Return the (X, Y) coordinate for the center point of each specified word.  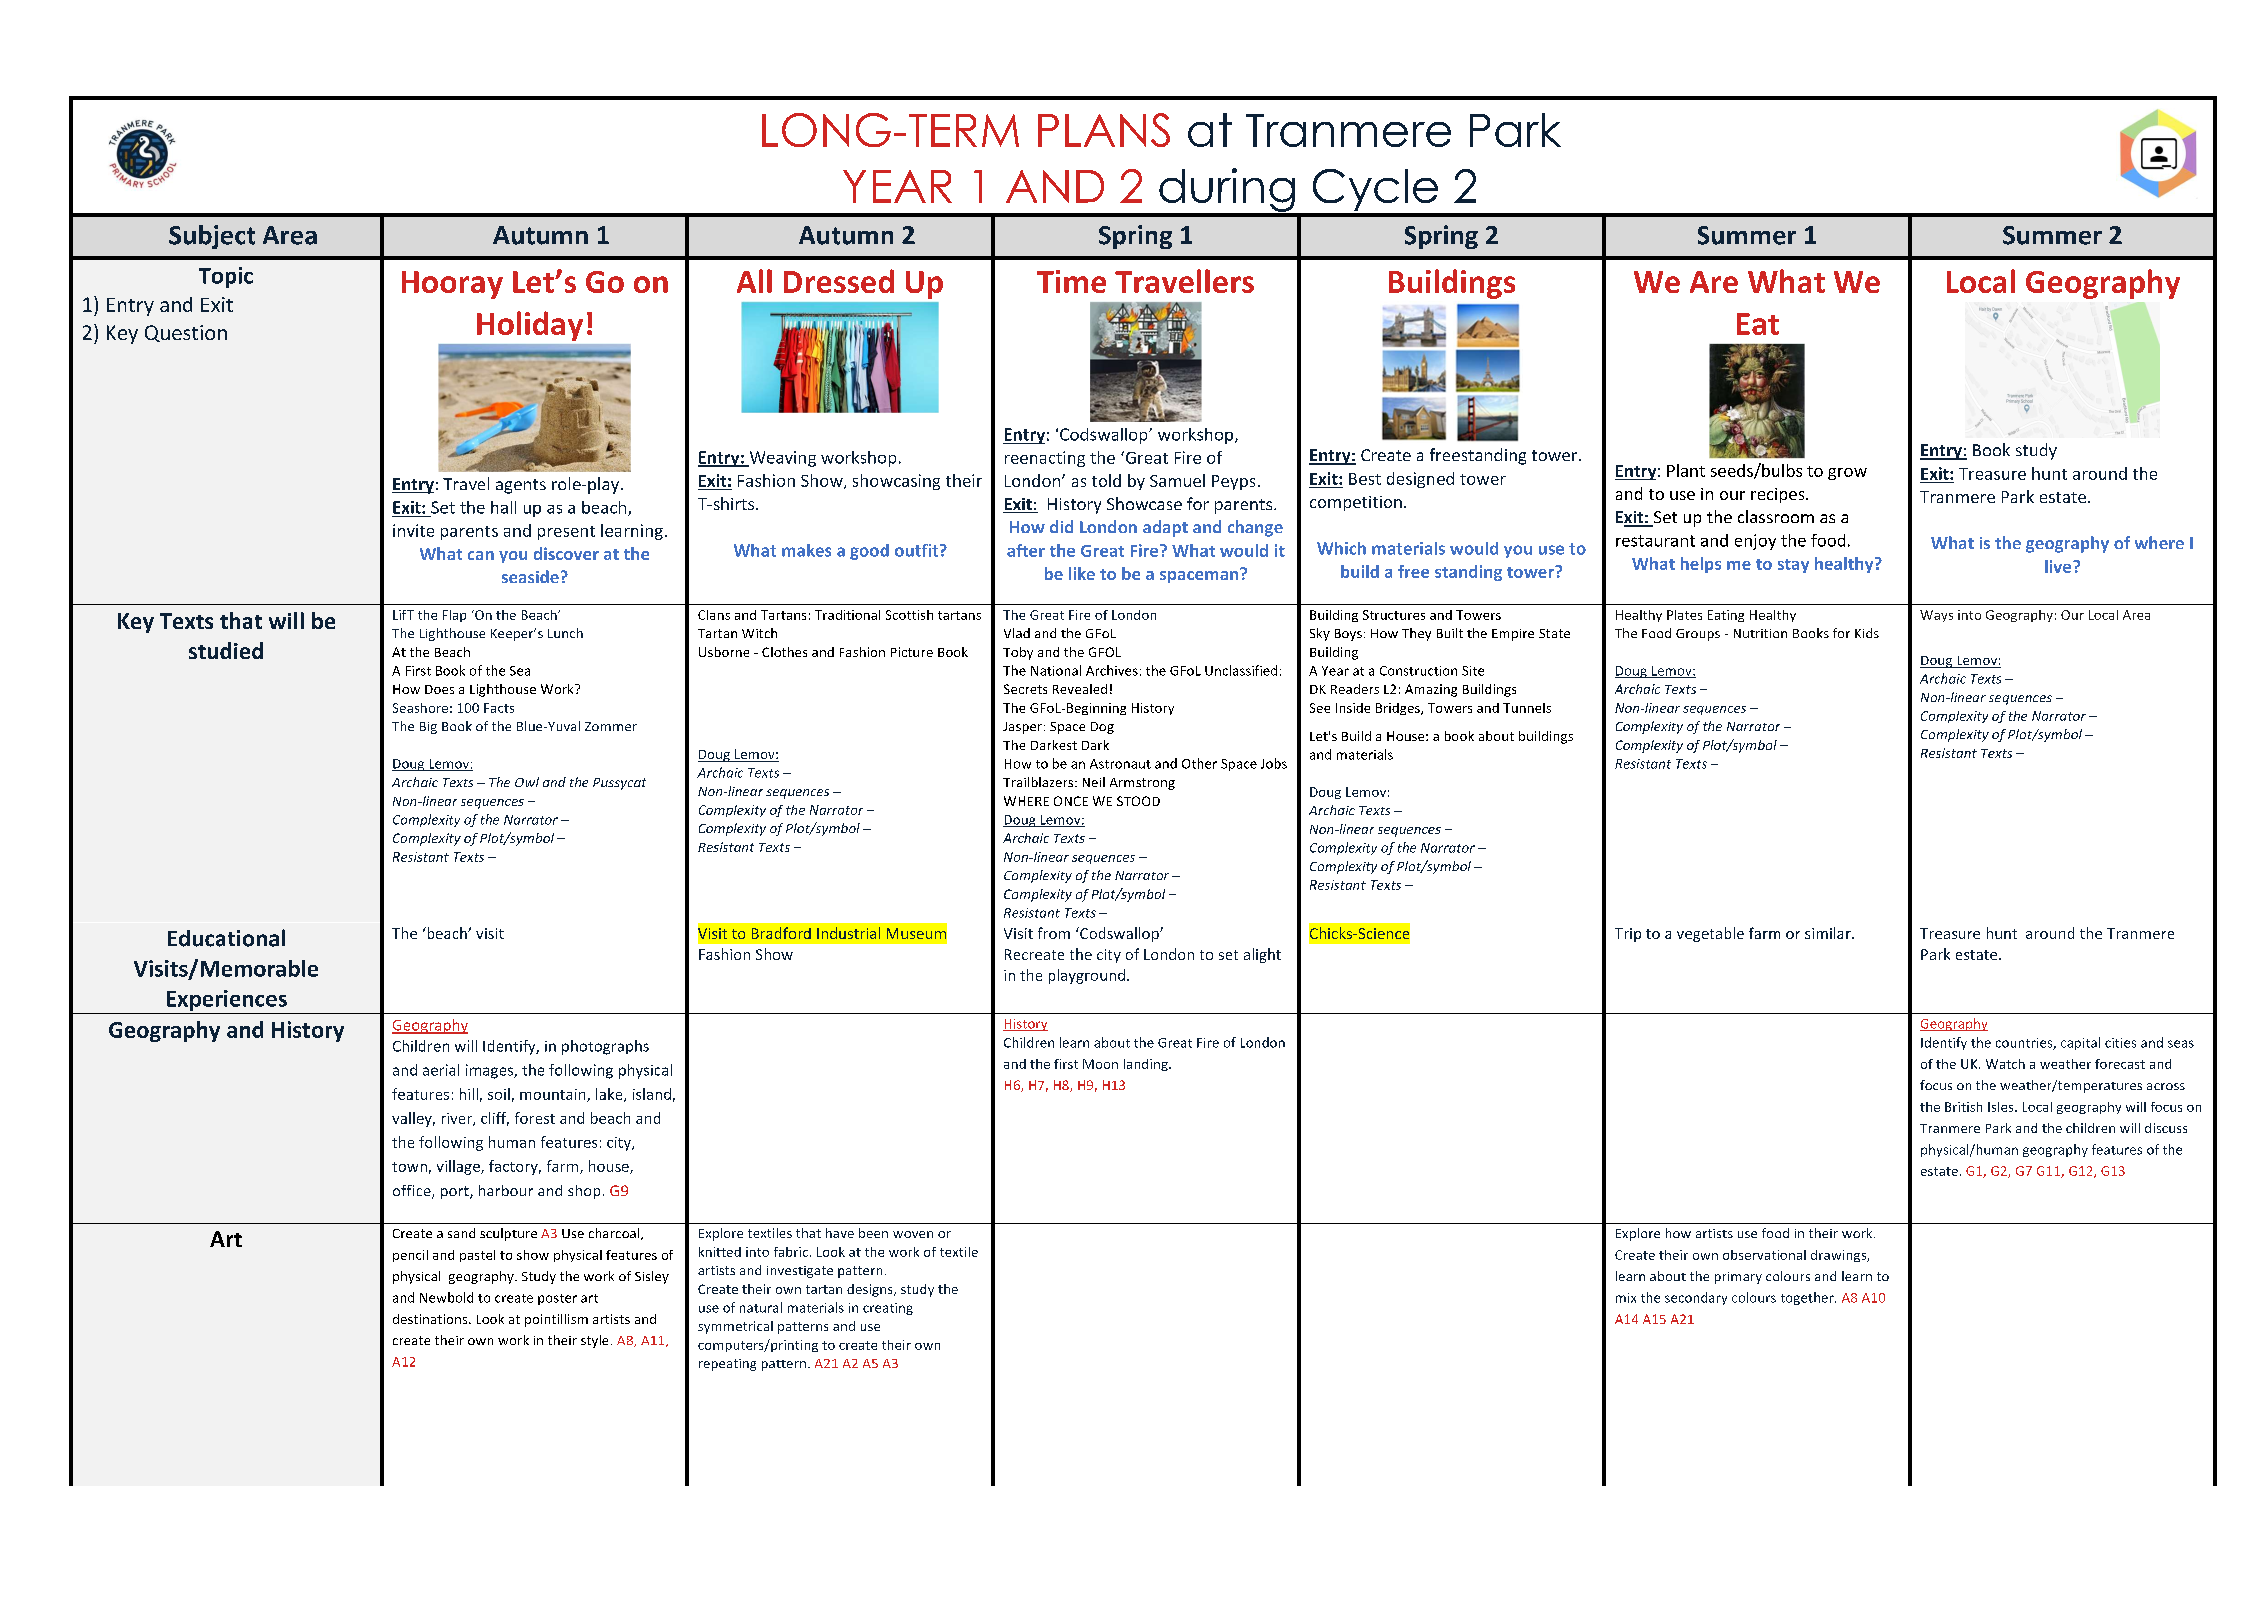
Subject (212, 237)
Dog (1102, 728)
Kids (1867, 633)
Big (428, 728)
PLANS (1104, 130)
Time (1071, 281)
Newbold (446, 1297)
